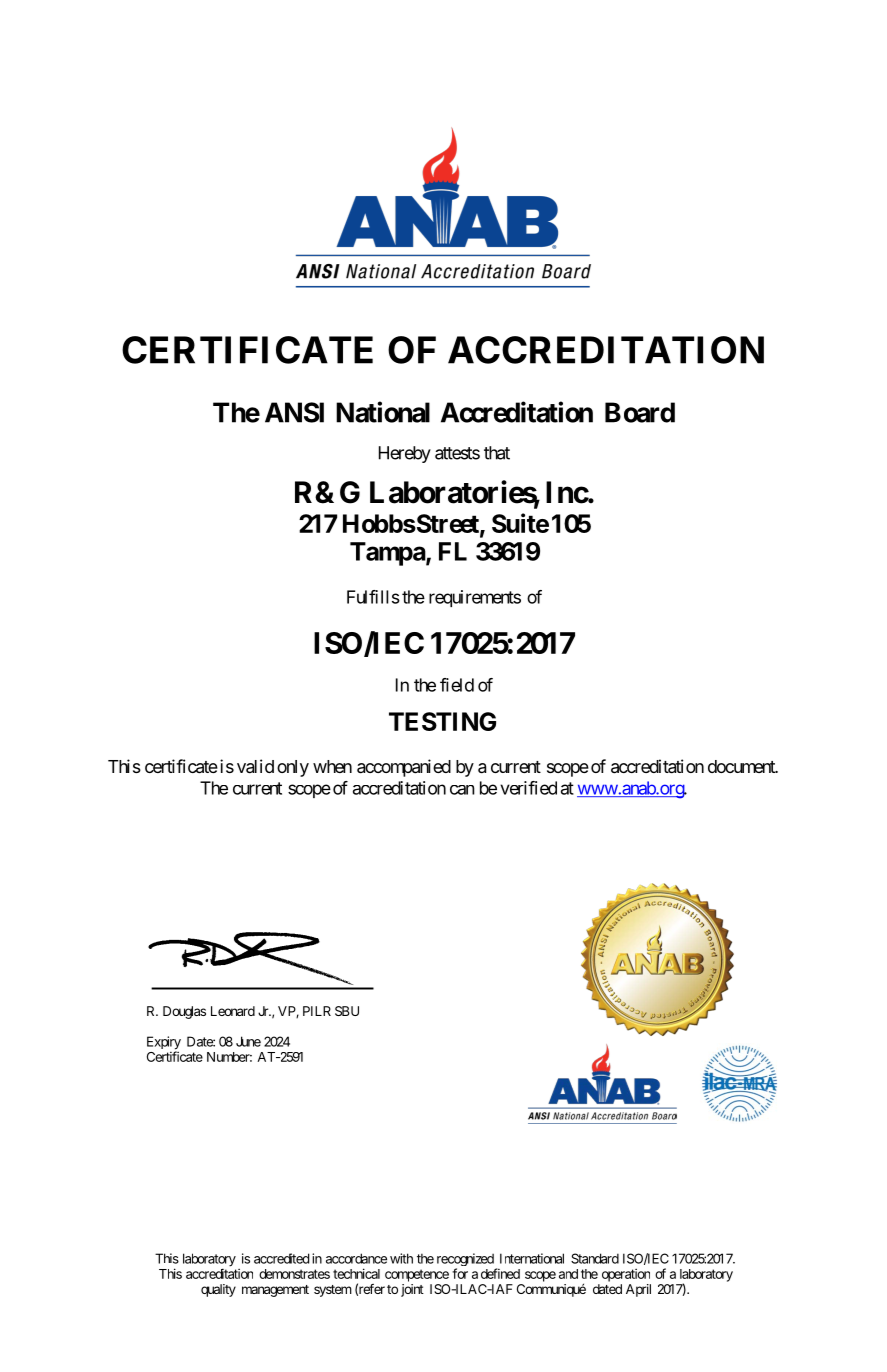  I want to click on June, so click(248, 1041).
